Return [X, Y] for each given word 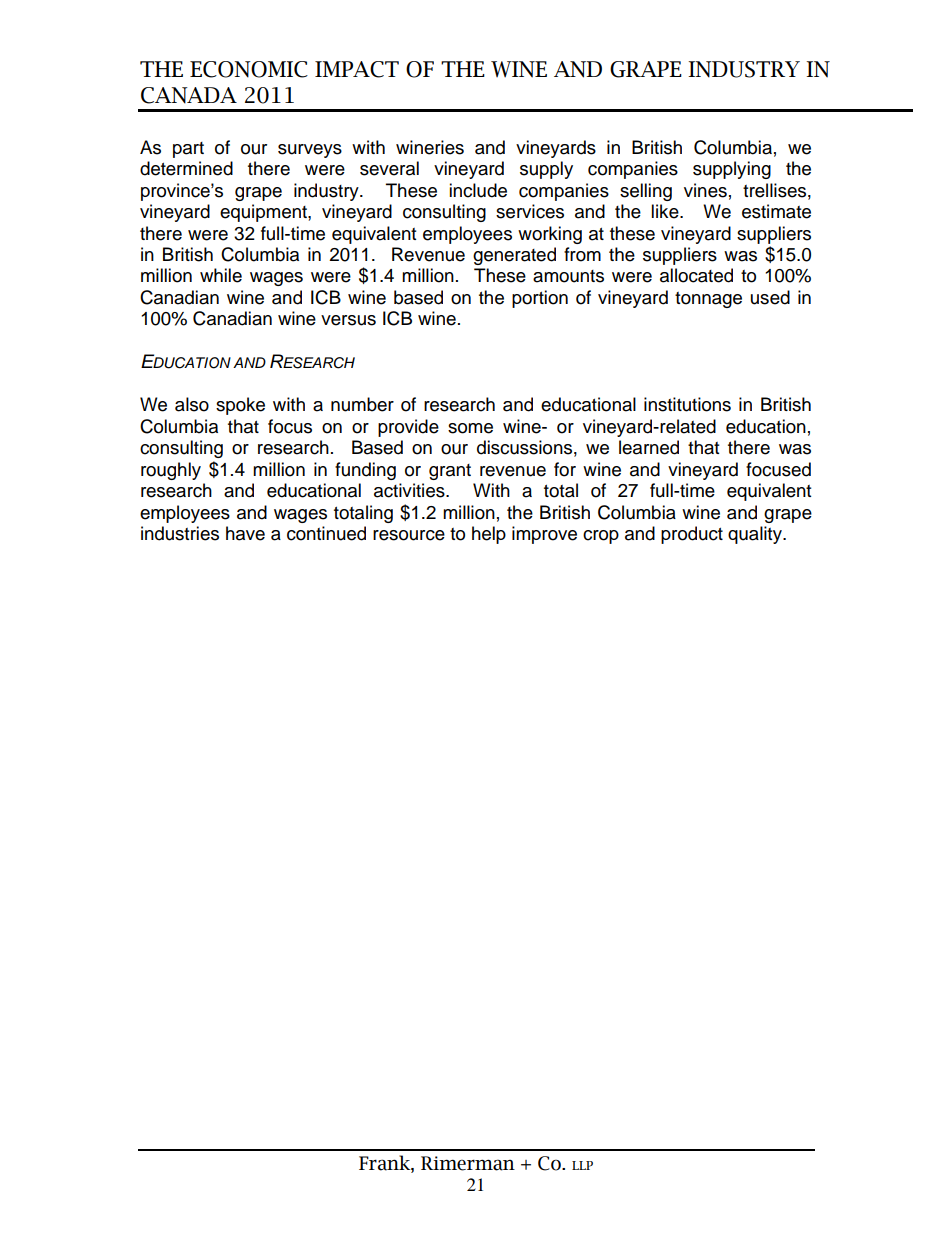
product [692, 535]
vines [705, 190]
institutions [687, 404]
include [478, 190]
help [489, 535]
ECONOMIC [249, 69]
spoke [240, 406]
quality [756, 535]
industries [180, 533]
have [245, 533]
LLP [582, 1165]
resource [409, 535]
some [470, 428]
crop [601, 537]
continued [326, 533]
